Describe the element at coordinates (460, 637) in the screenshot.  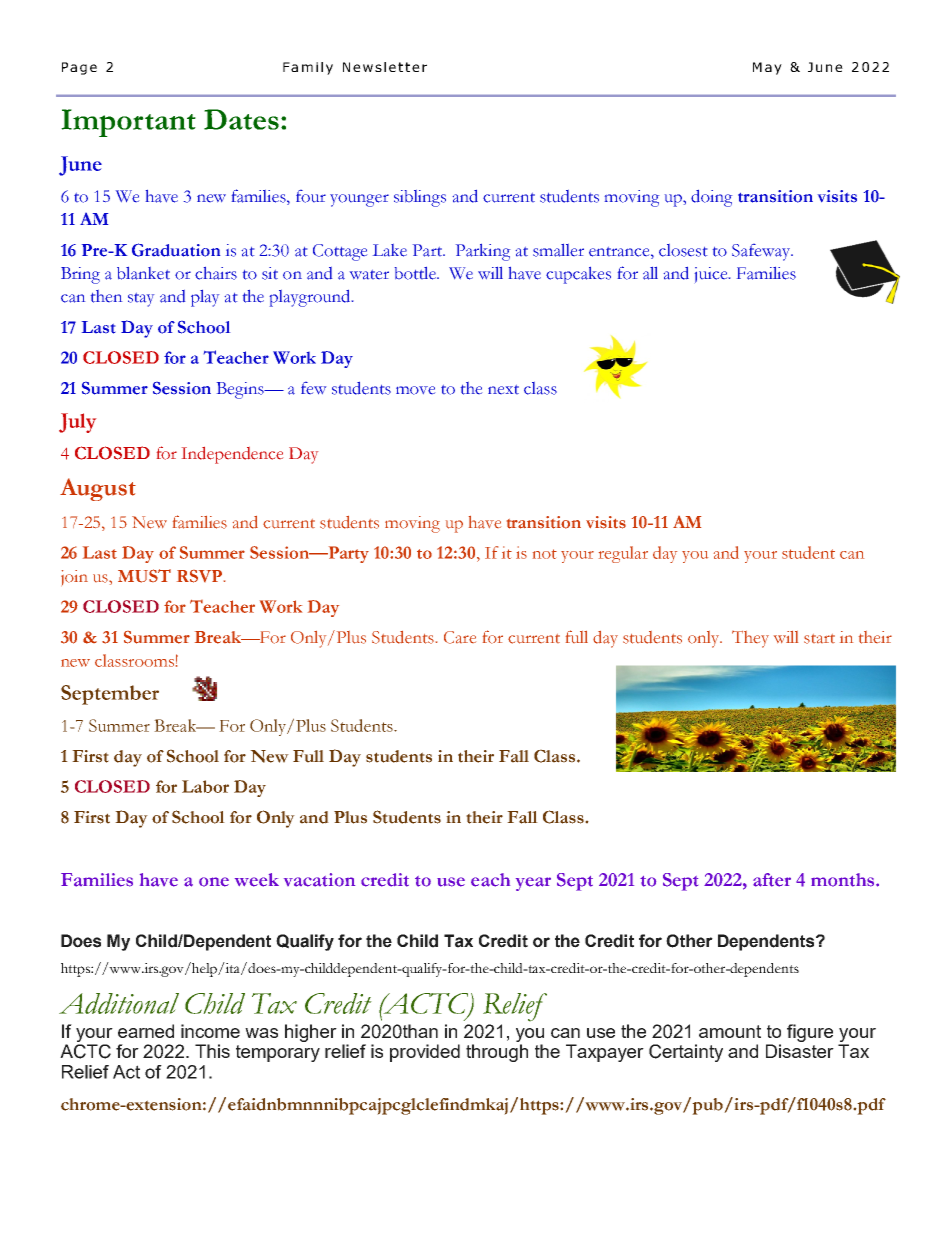
I see `Care` at that location.
